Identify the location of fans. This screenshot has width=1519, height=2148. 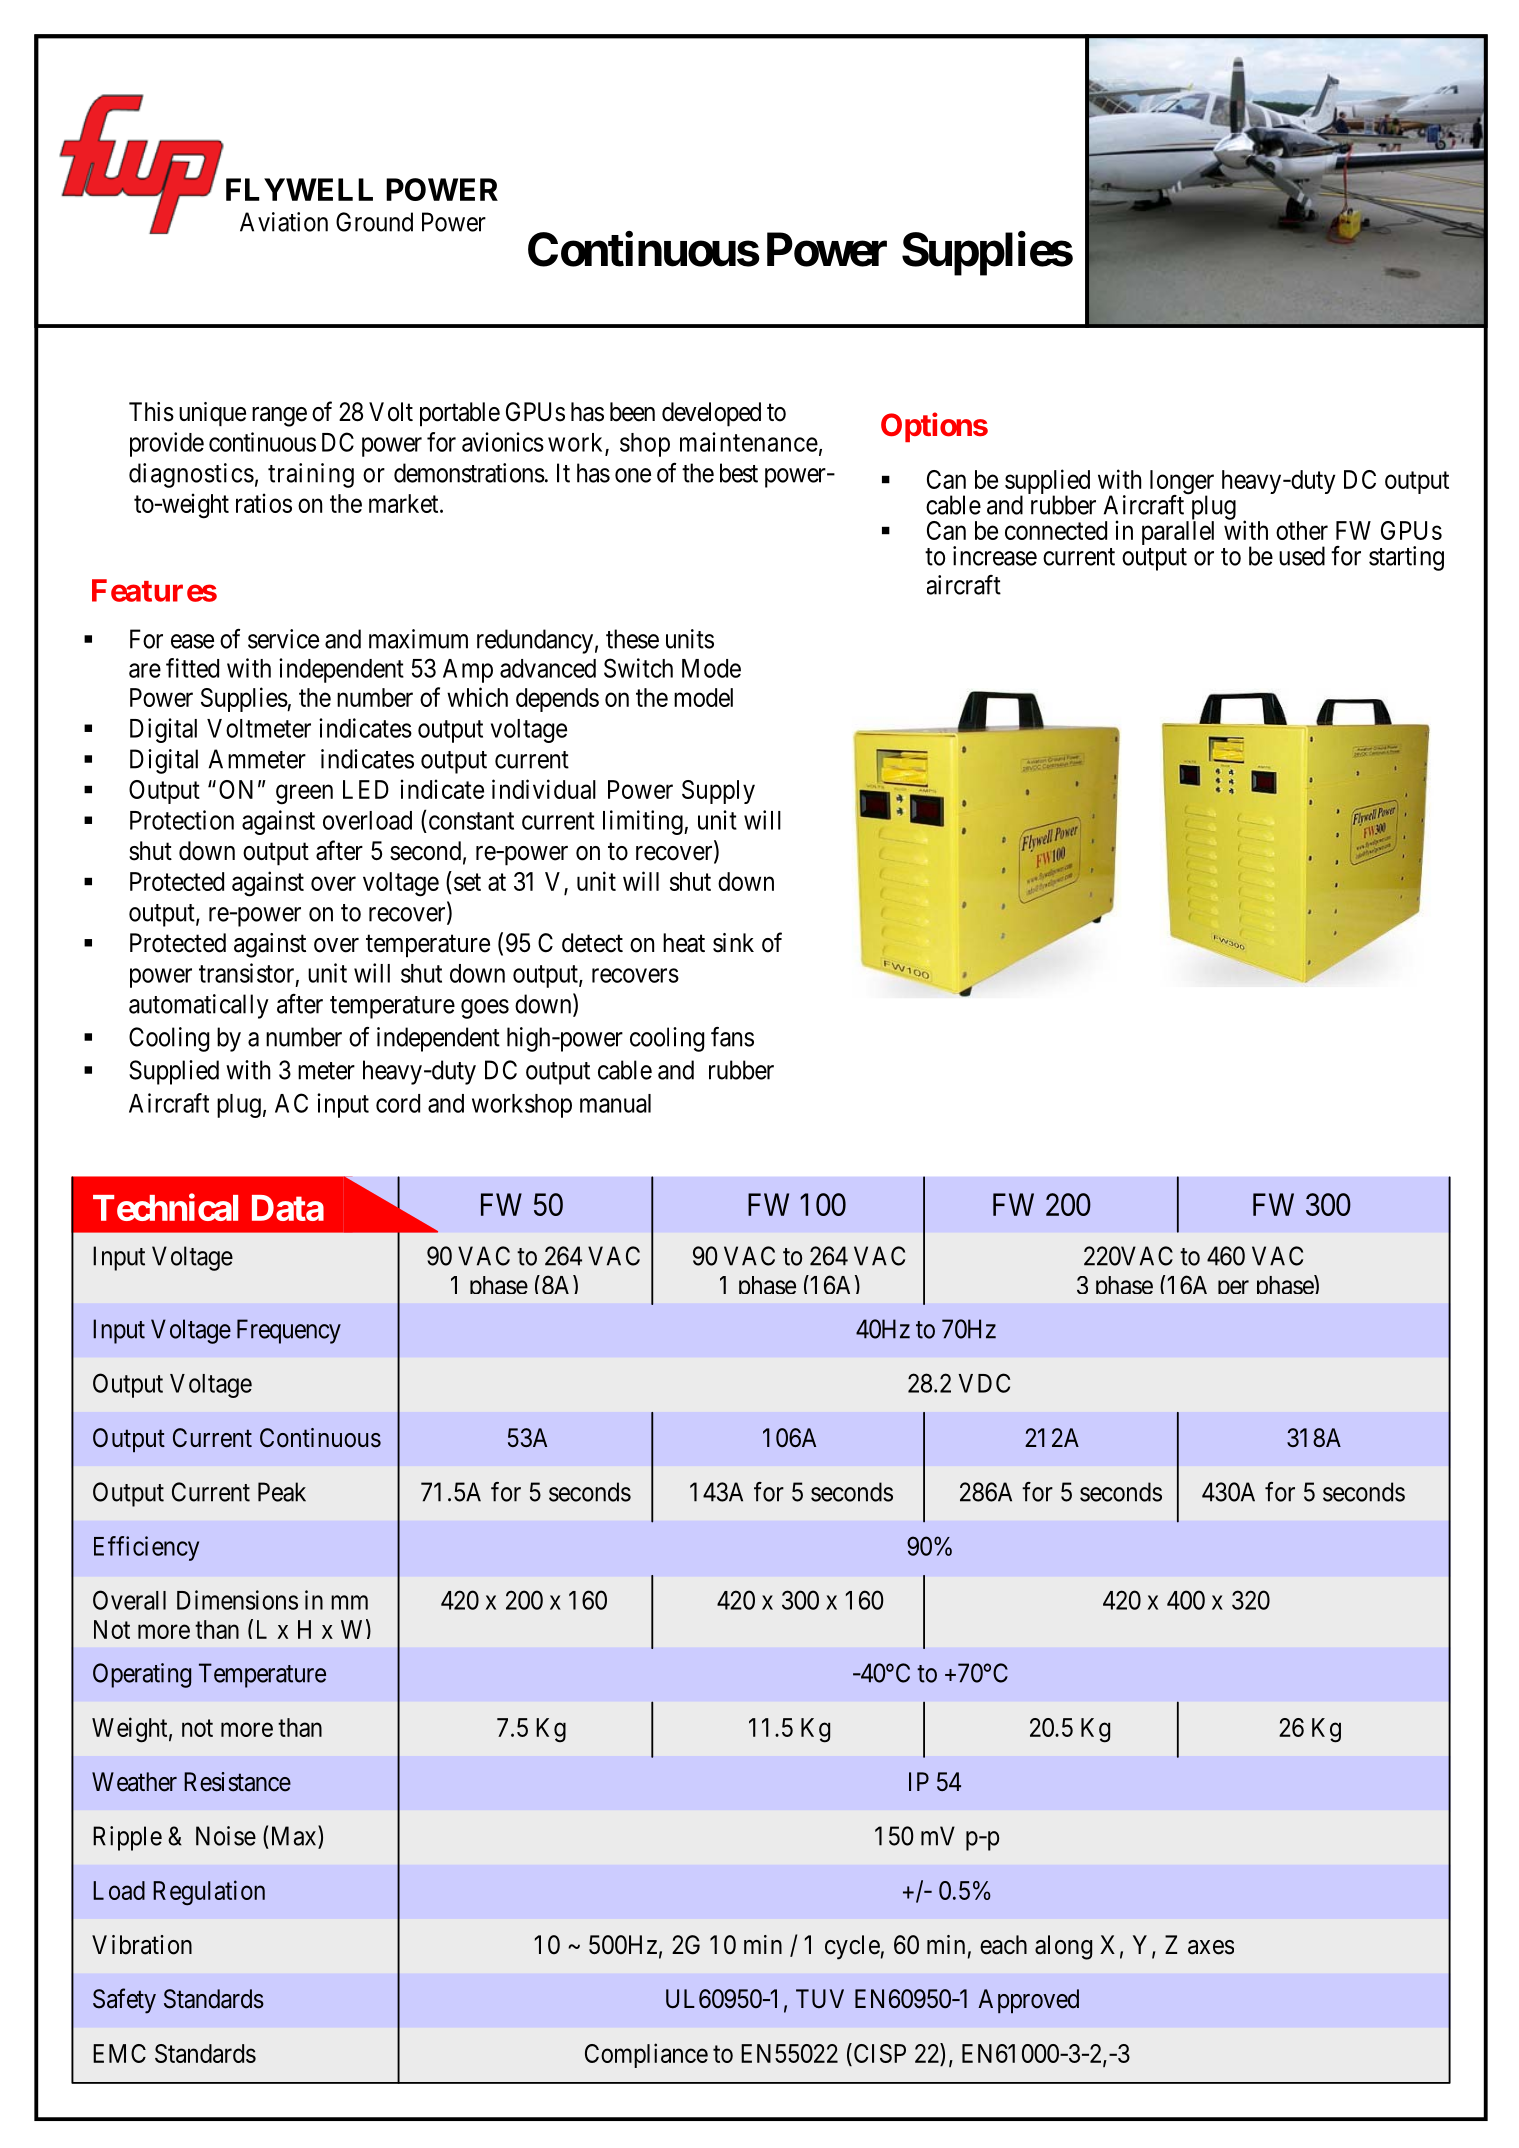
(732, 1037).
